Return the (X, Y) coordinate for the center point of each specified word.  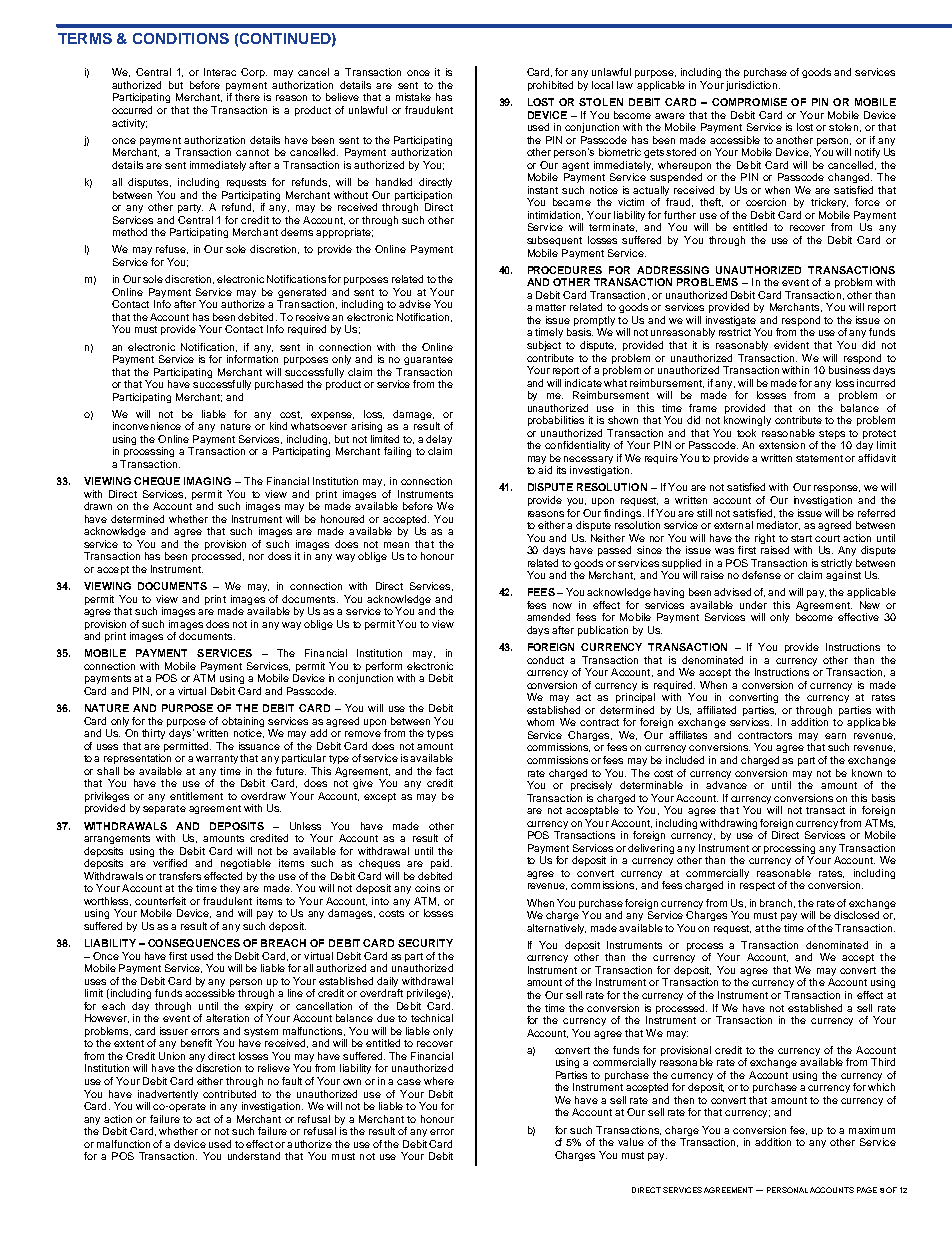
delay (439, 441)
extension (782, 445)
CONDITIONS (181, 38)
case (409, 1082)
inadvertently (168, 1095)
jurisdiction (751, 86)
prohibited (550, 86)
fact (444, 771)
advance (726, 785)
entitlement (196, 796)
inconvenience (147, 426)
